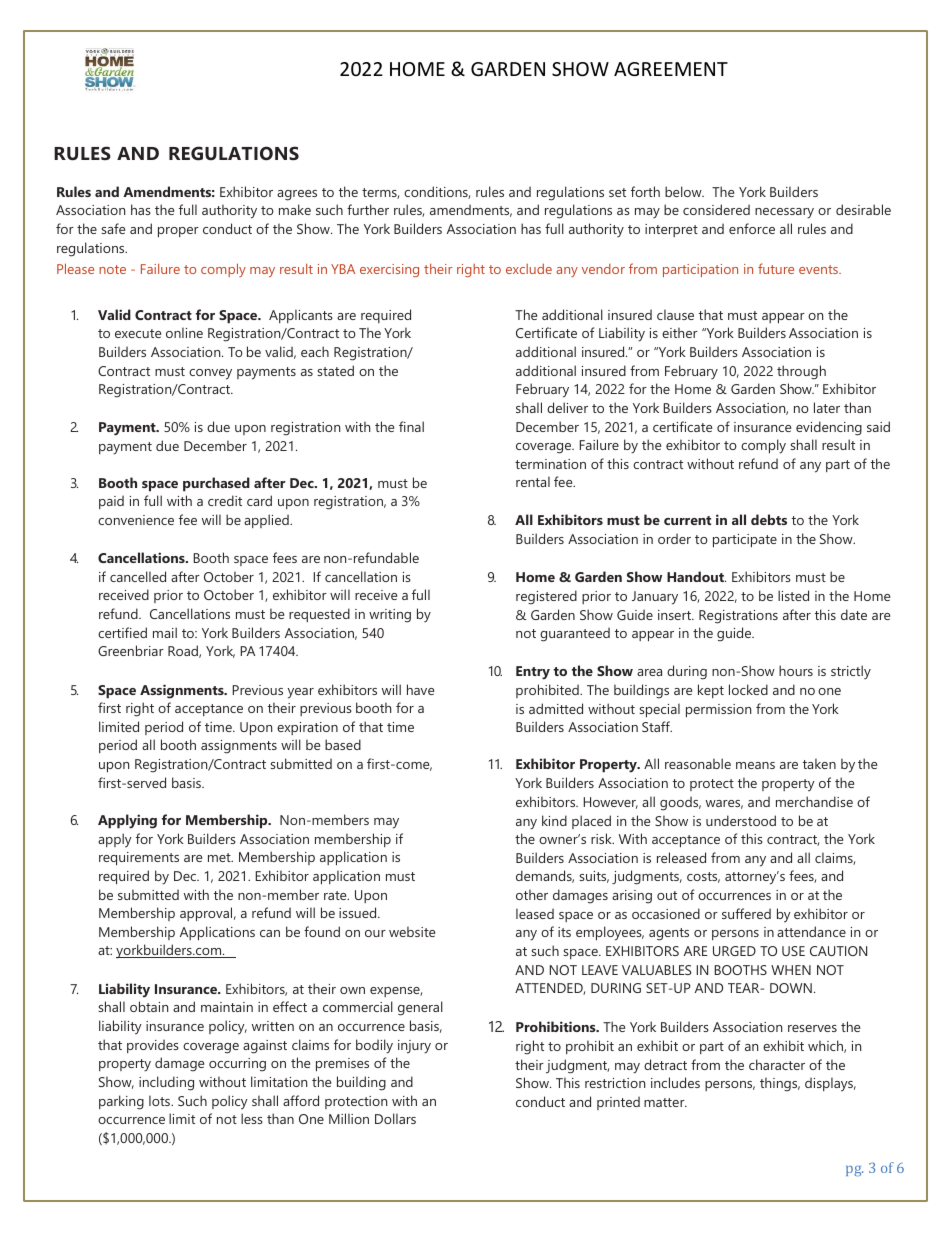  Describe the element at coordinates (411, 426) in the screenshot. I see `final` at that location.
